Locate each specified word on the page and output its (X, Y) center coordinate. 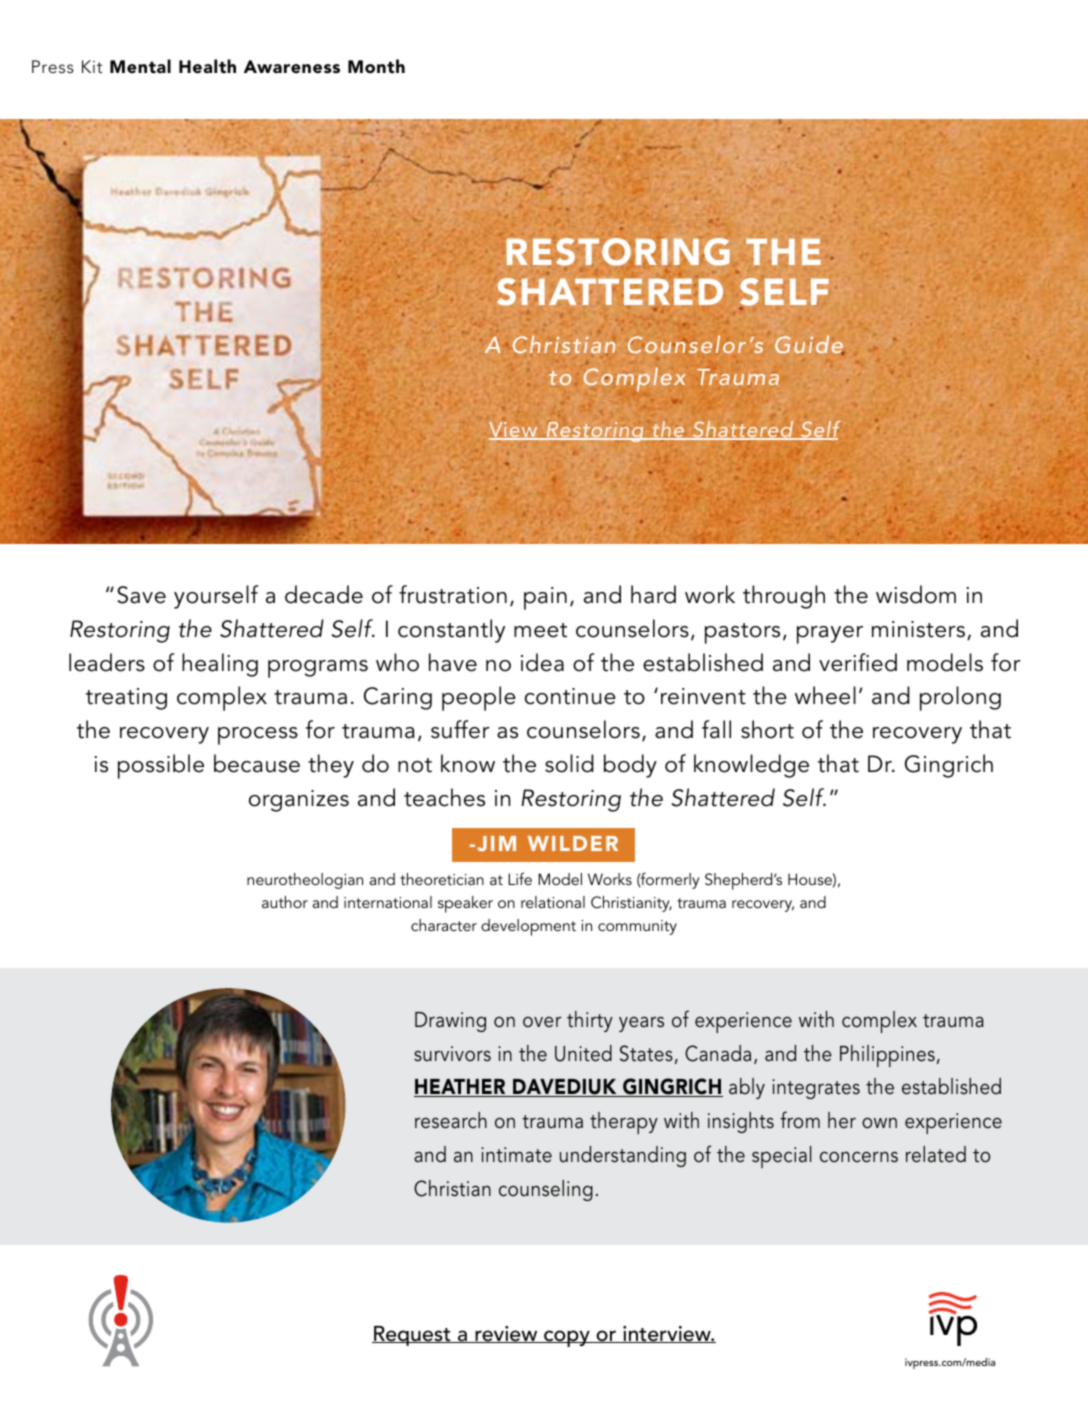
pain (545, 598)
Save (141, 595)
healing (220, 665)
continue (570, 696)
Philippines (887, 1056)
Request (412, 1336)
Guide (810, 345)
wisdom (916, 594)
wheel (825, 695)
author (285, 902)
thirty (590, 1021)
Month (376, 66)
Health (207, 66)
